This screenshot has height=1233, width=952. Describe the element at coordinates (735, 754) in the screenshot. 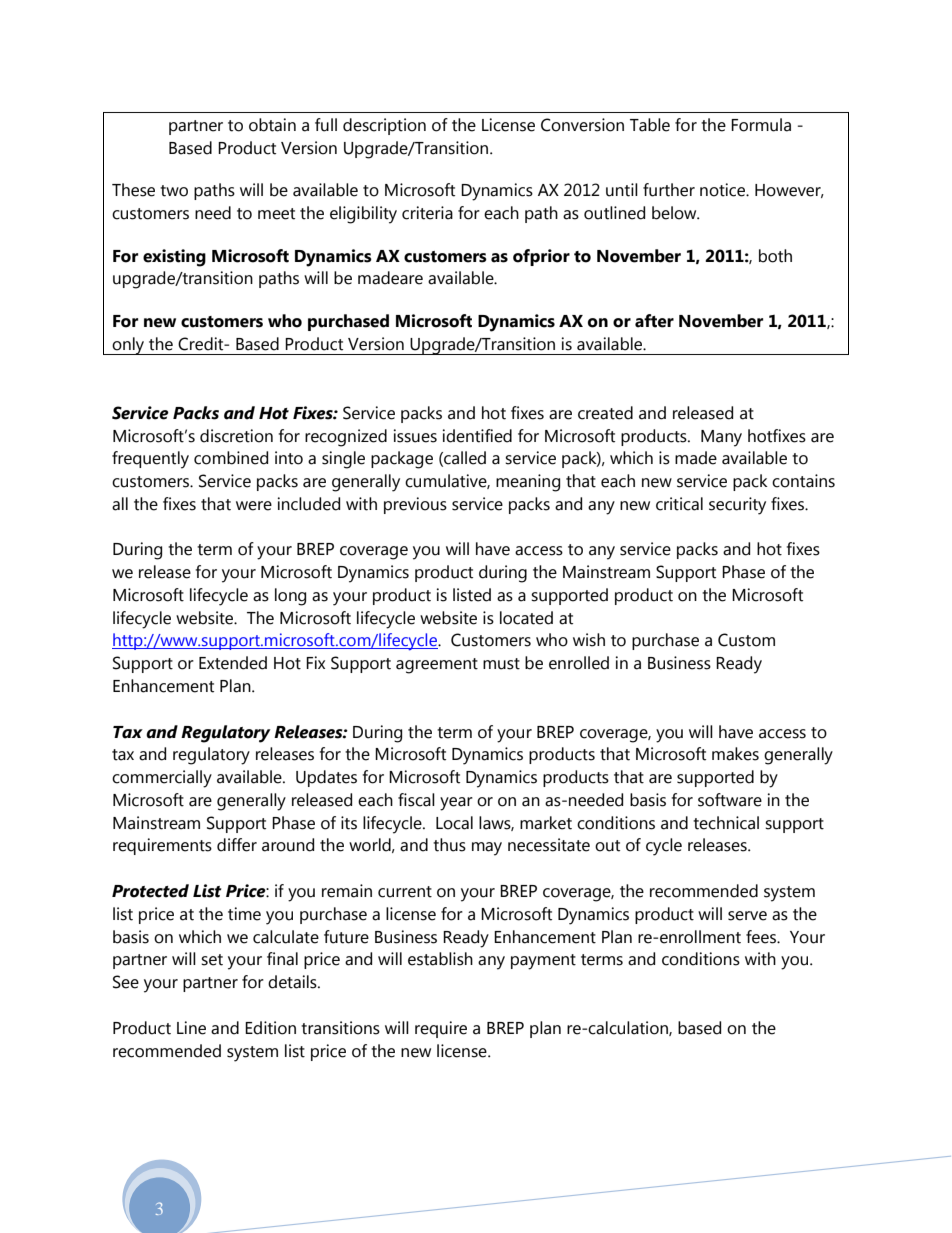

I see `makes` at that location.
